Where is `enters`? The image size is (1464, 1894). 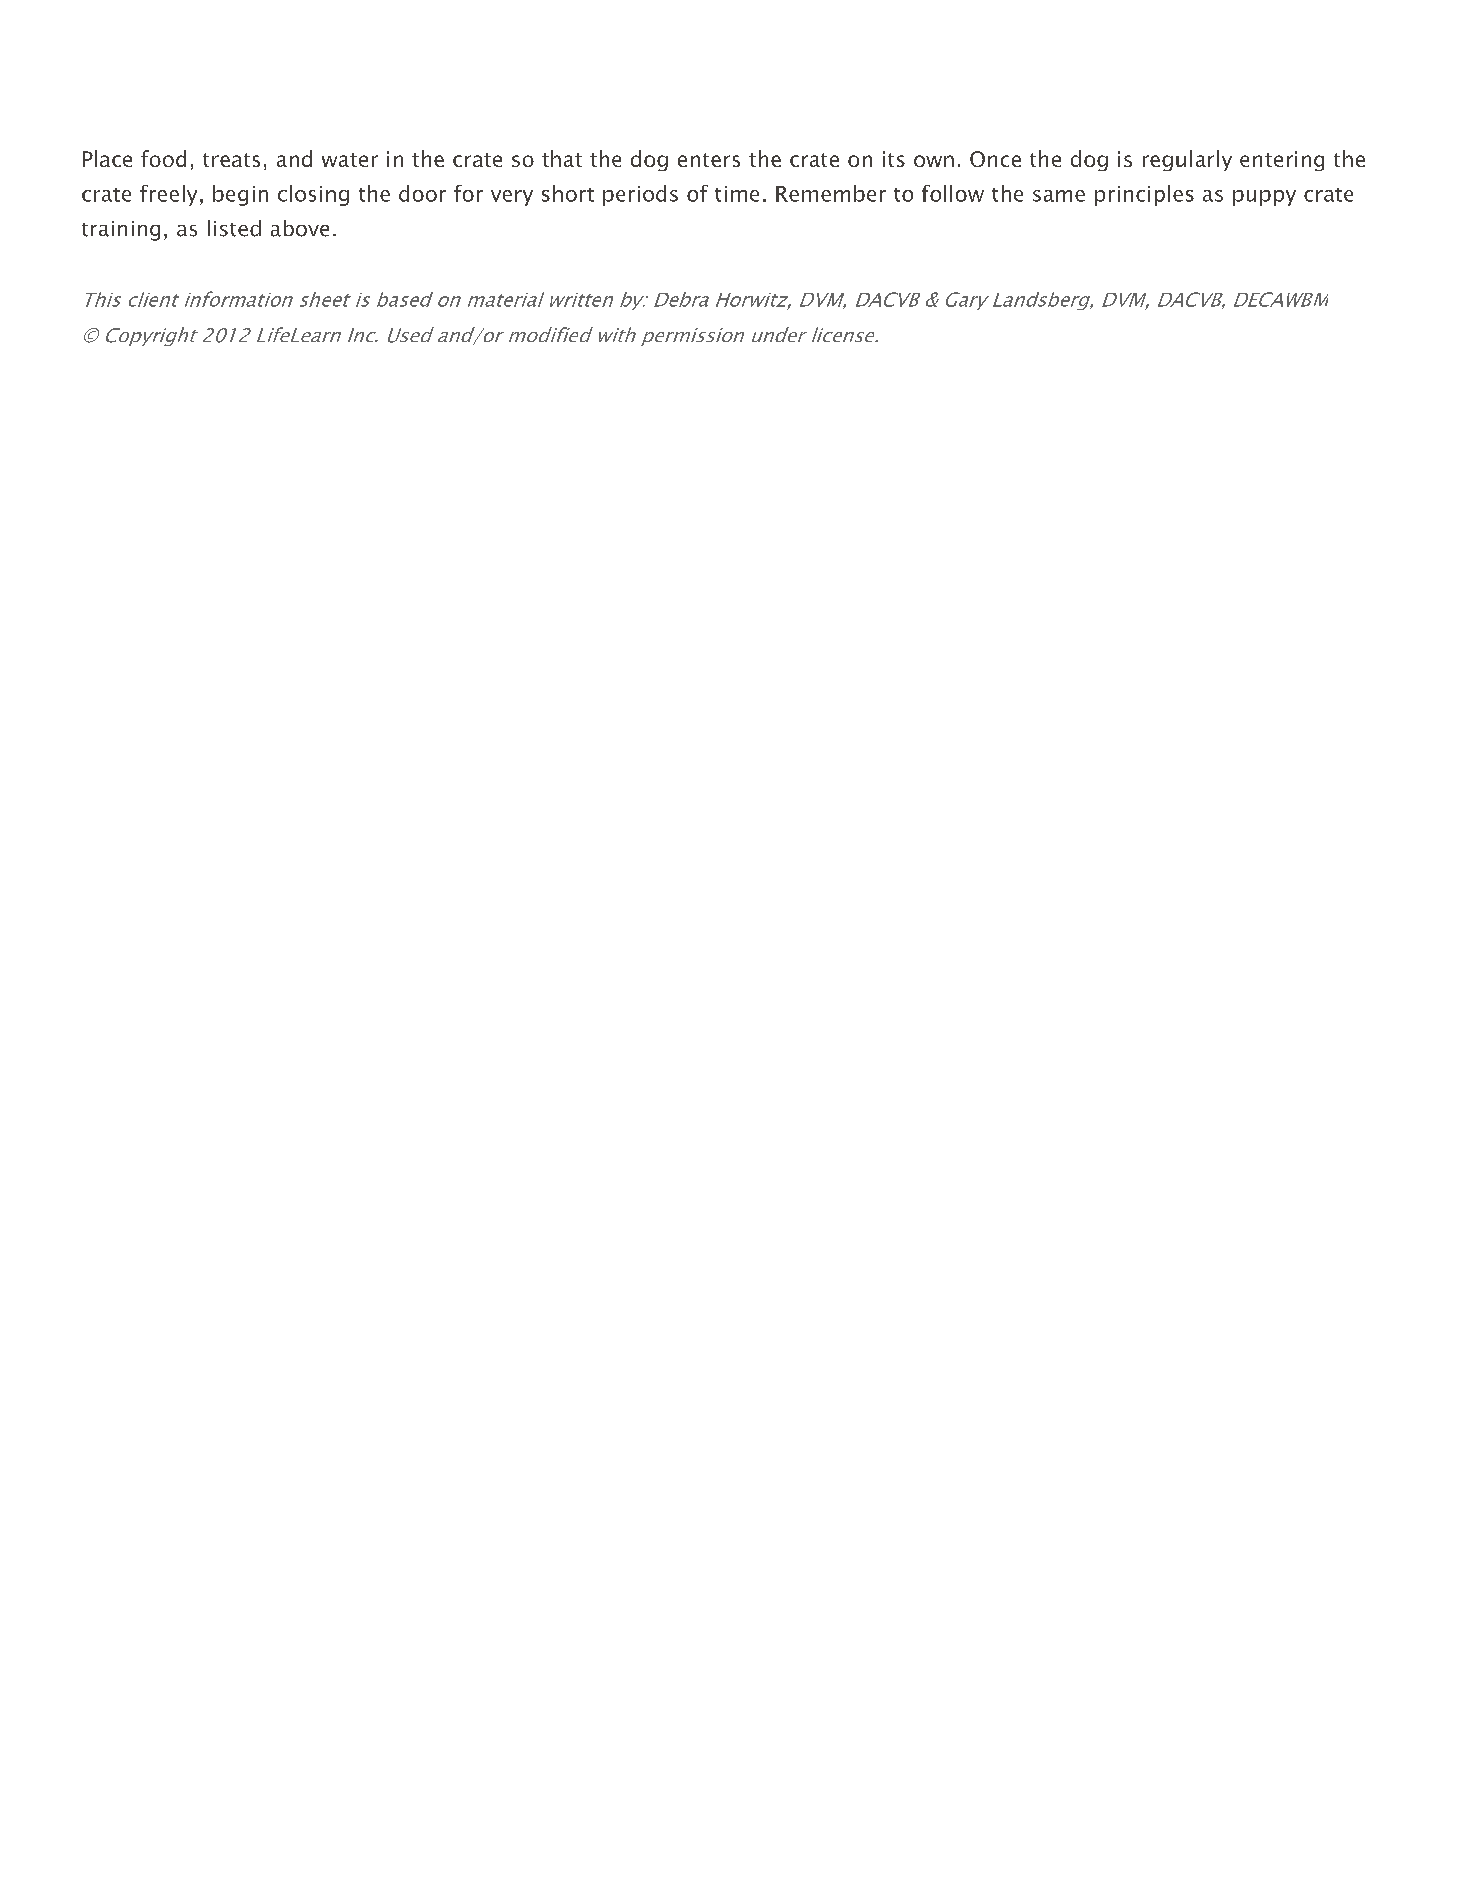
enters is located at coordinates (709, 160).
